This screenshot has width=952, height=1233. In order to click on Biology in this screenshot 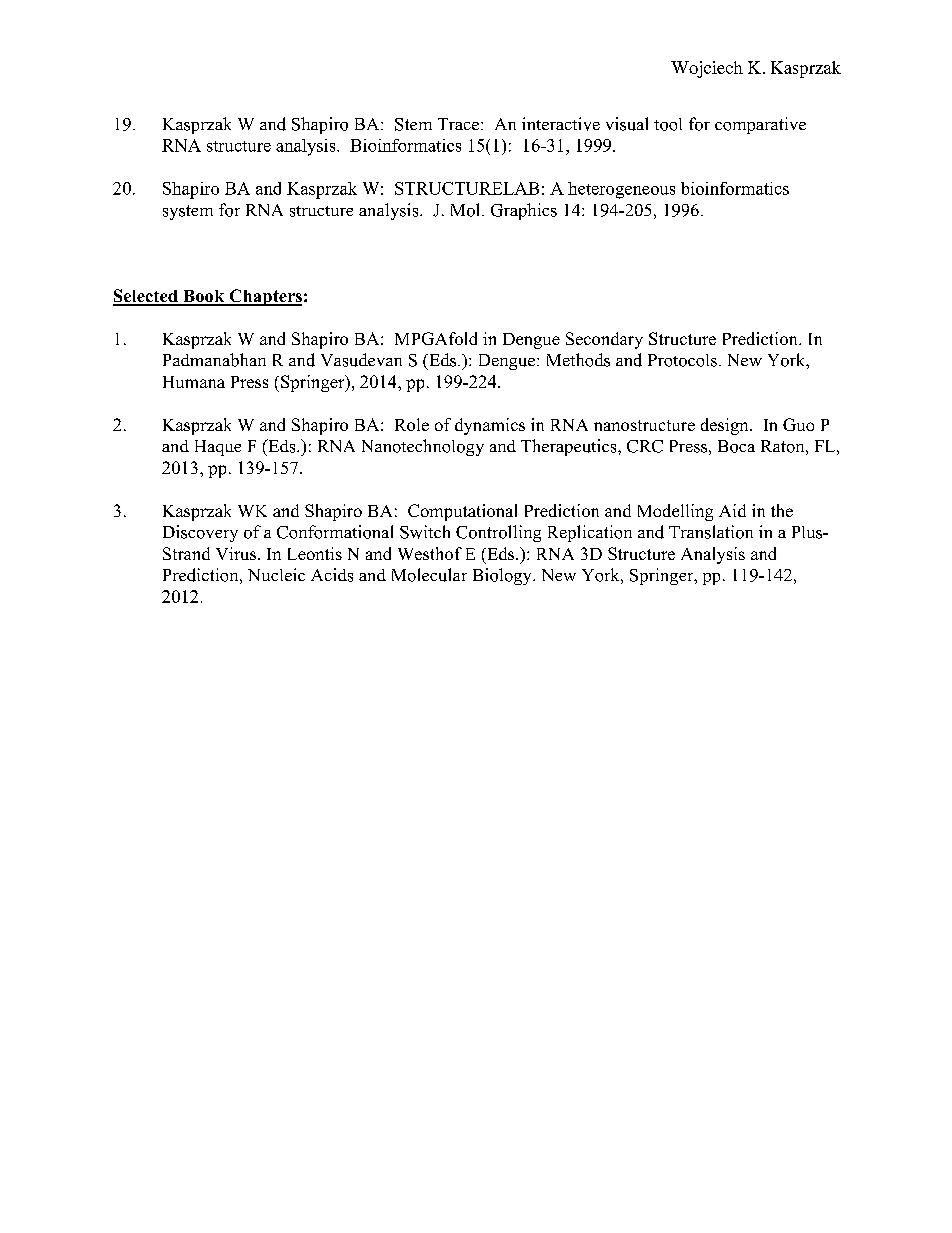, I will do `click(503, 576)`.
